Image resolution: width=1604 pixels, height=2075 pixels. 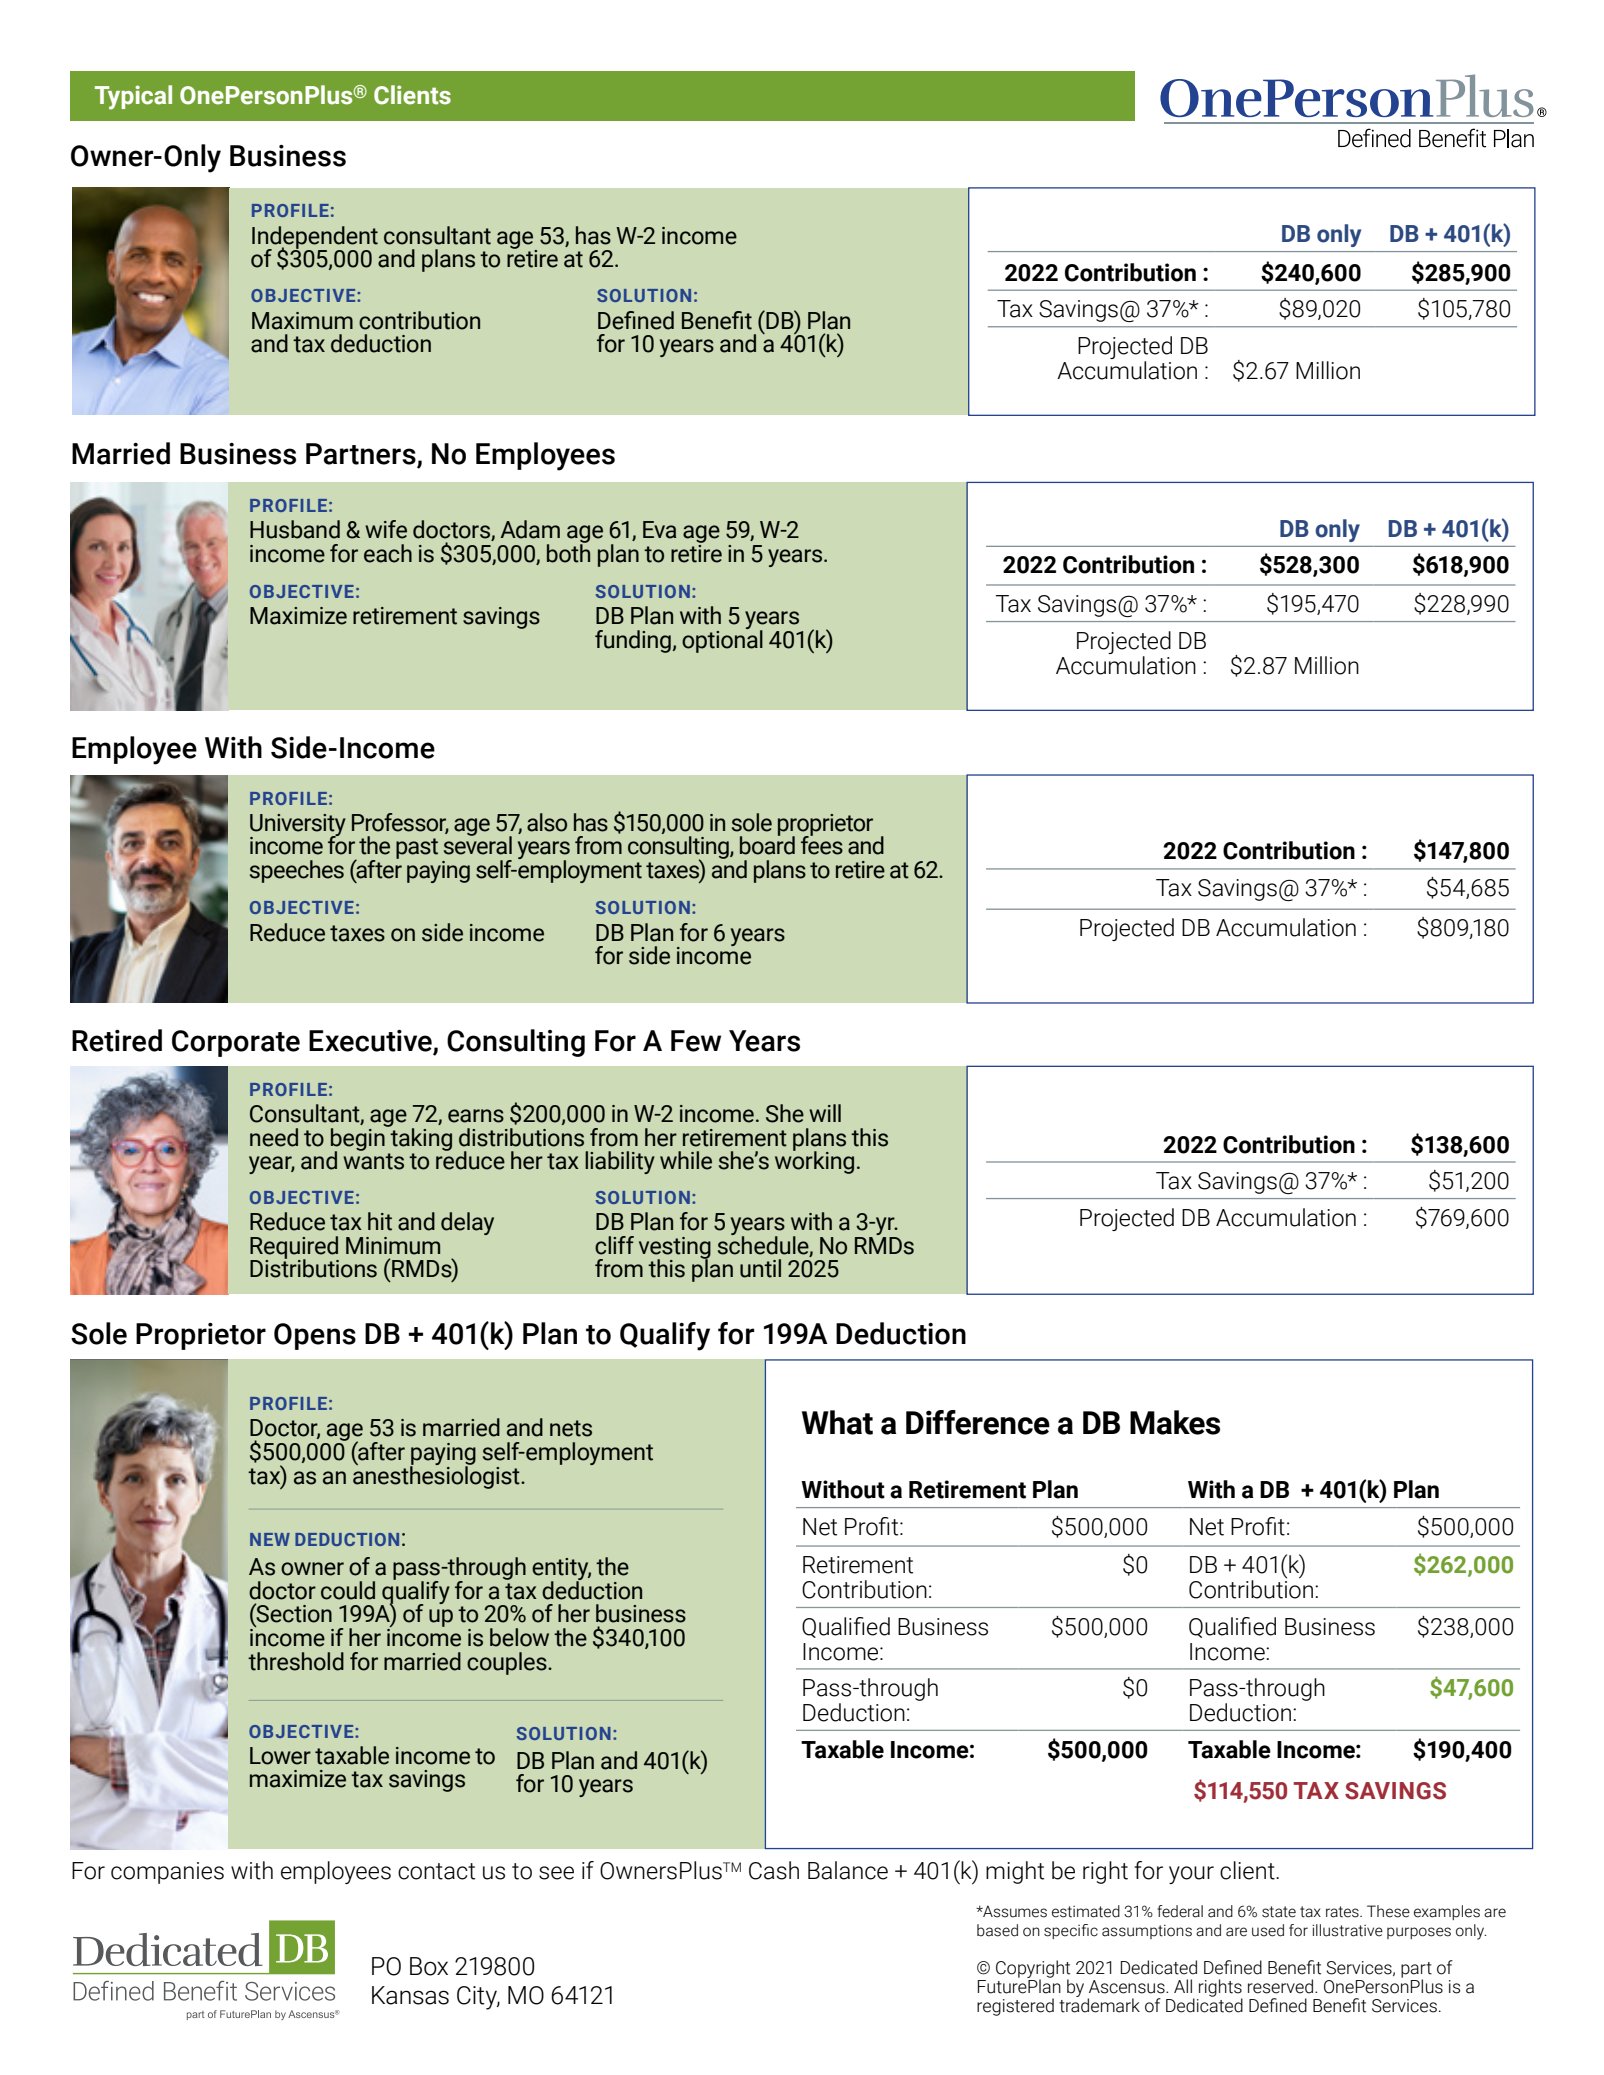 I want to click on Opens, so click(x=315, y=1336).
